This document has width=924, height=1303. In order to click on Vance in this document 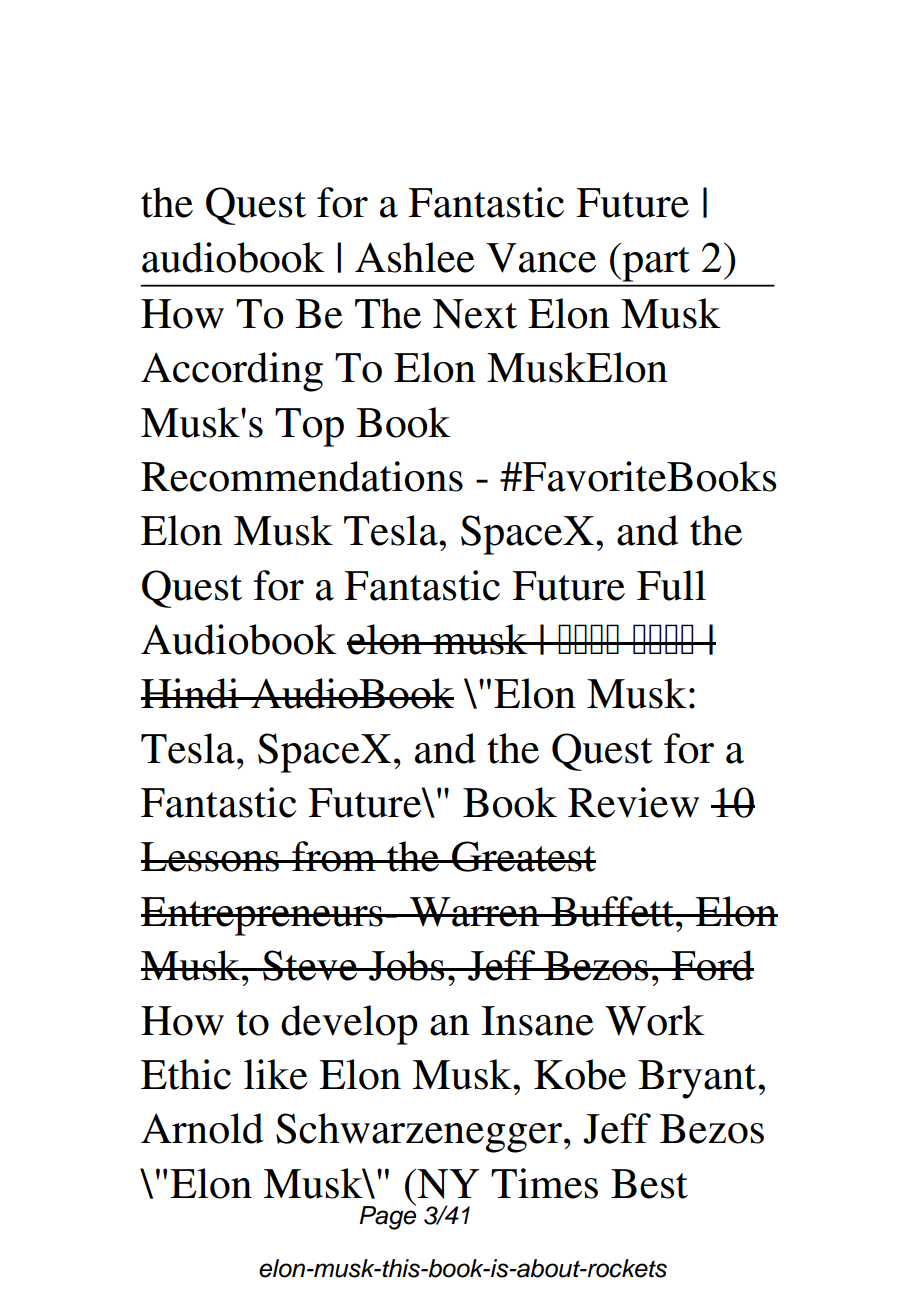, I will do `click(541, 258)`.
